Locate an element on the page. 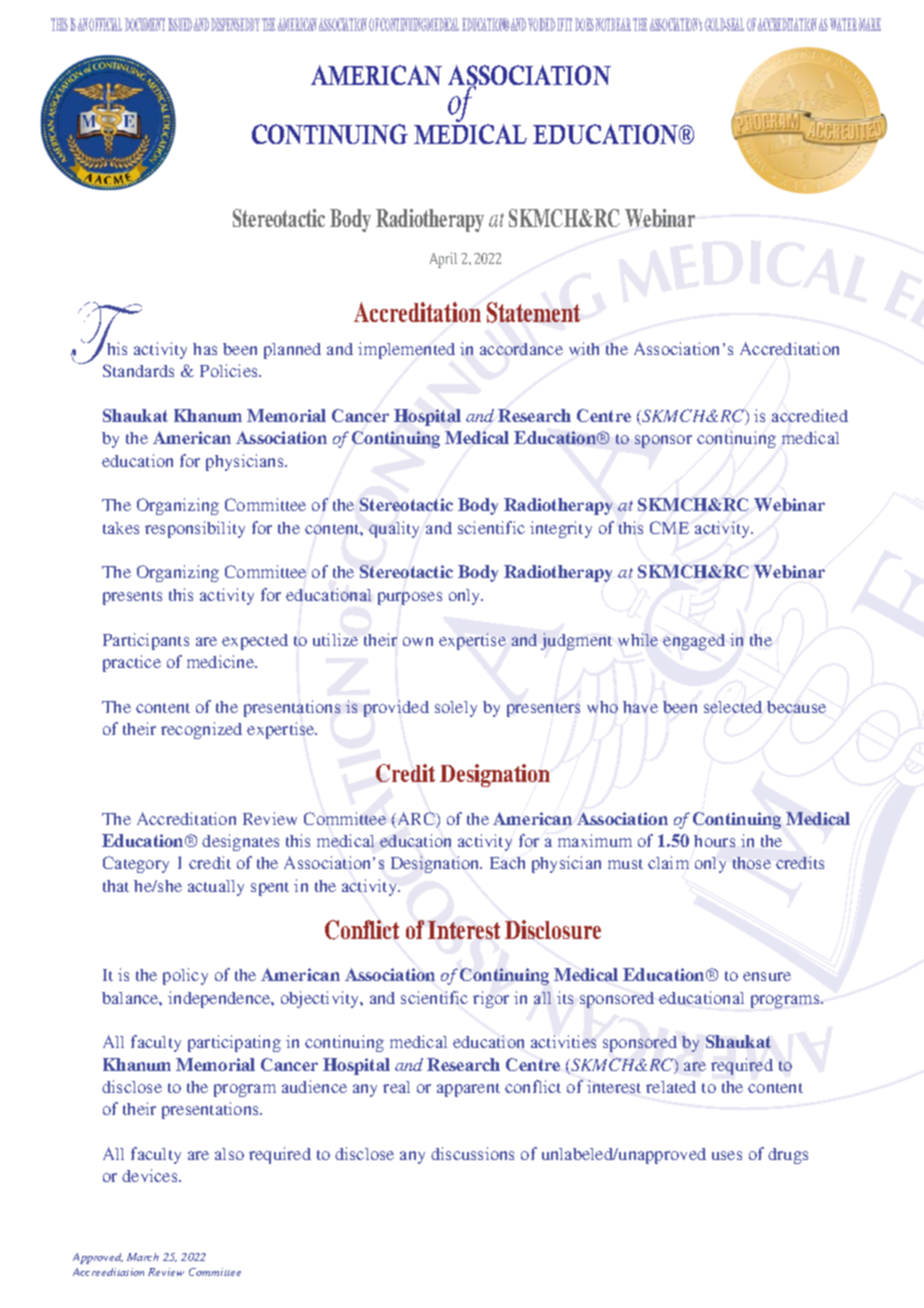 The image size is (924, 1308). Disclosure is located at coordinates (553, 929).
